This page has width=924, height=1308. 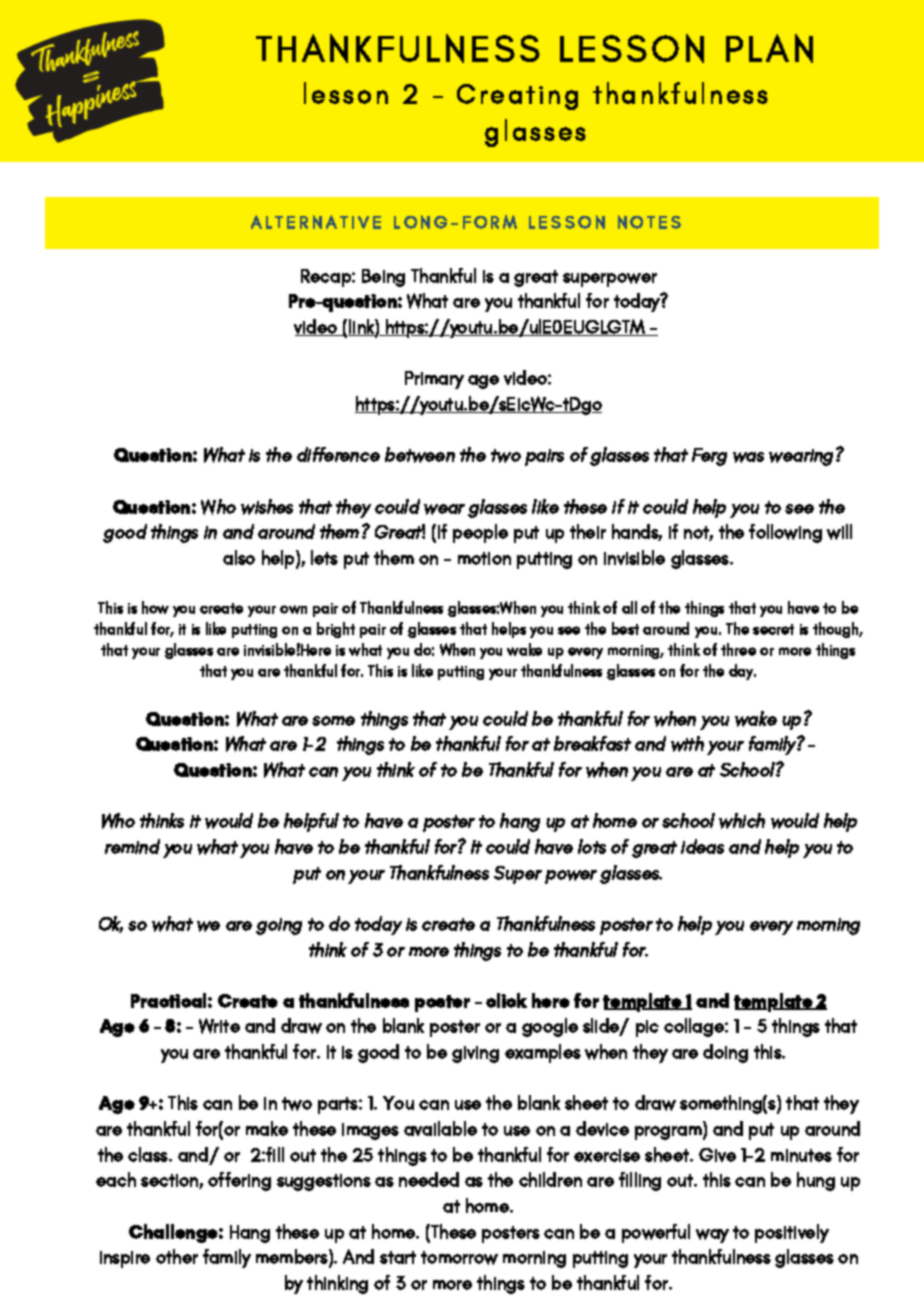 What do you see at coordinates (177, 1256) in the page?
I see `other` at bounding box center [177, 1256].
